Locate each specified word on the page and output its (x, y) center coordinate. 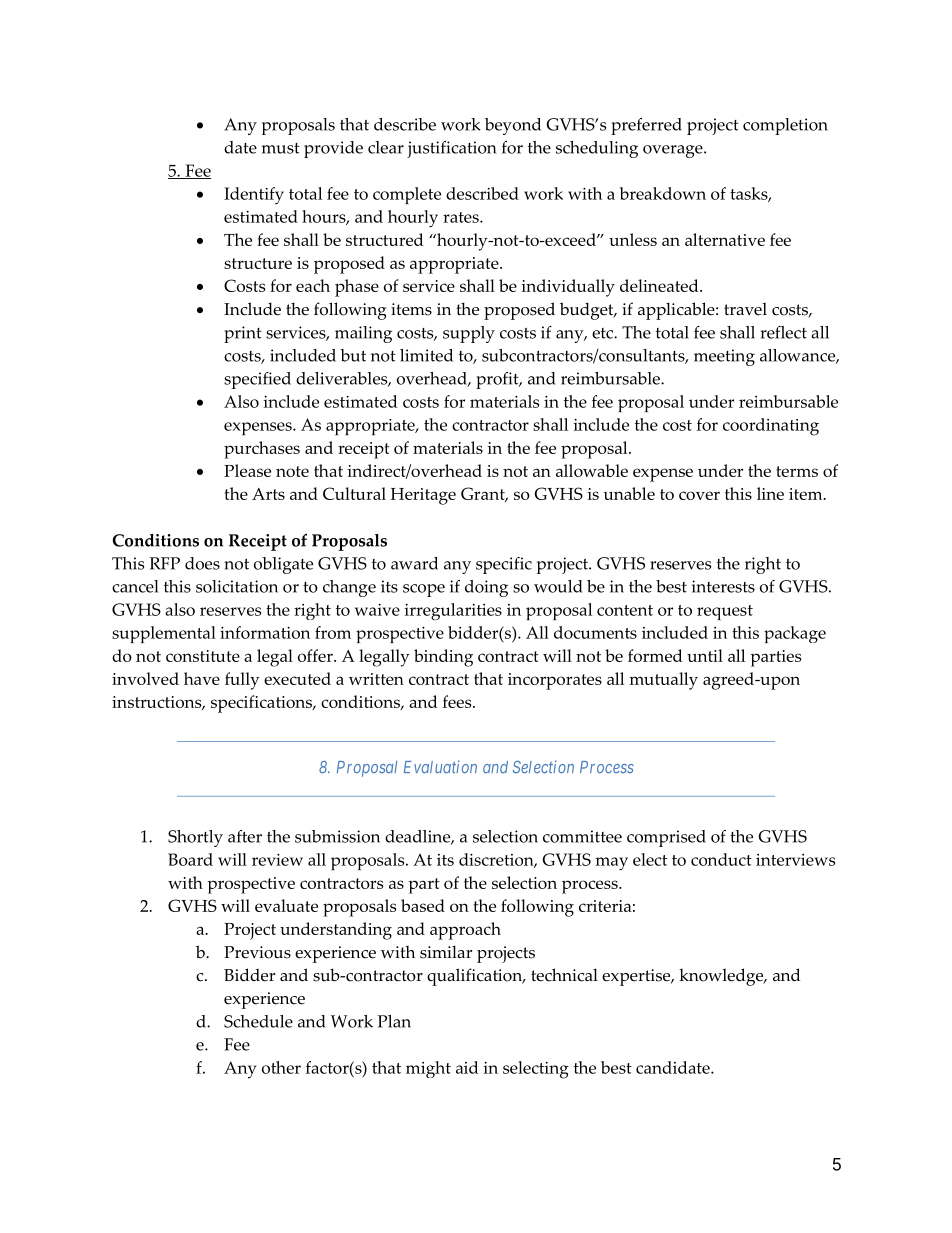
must (281, 148)
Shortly (195, 838)
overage (674, 151)
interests (723, 586)
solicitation (237, 586)
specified (257, 380)
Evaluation (440, 767)
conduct (721, 859)
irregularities (453, 611)
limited (426, 355)
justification (451, 149)
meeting (724, 357)
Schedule (258, 1021)
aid (467, 1067)
